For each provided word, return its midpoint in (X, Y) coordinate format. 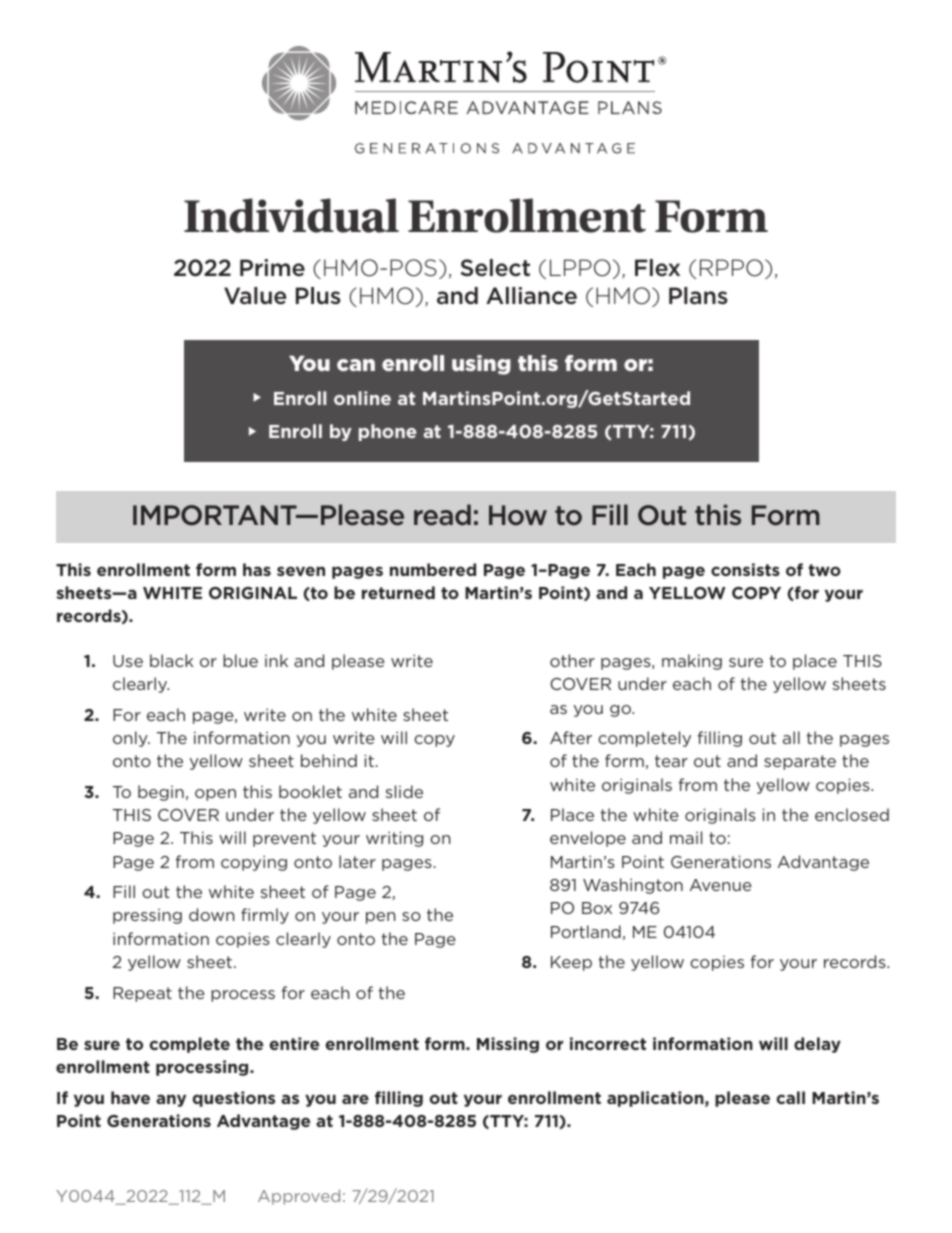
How (518, 515)
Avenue (721, 885)
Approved (299, 1197)
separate (800, 762)
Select (495, 268)
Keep (571, 963)
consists (745, 569)
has (257, 569)
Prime (272, 268)
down (211, 914)
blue (240, 660)
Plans (698, 295)
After (571, 737)
